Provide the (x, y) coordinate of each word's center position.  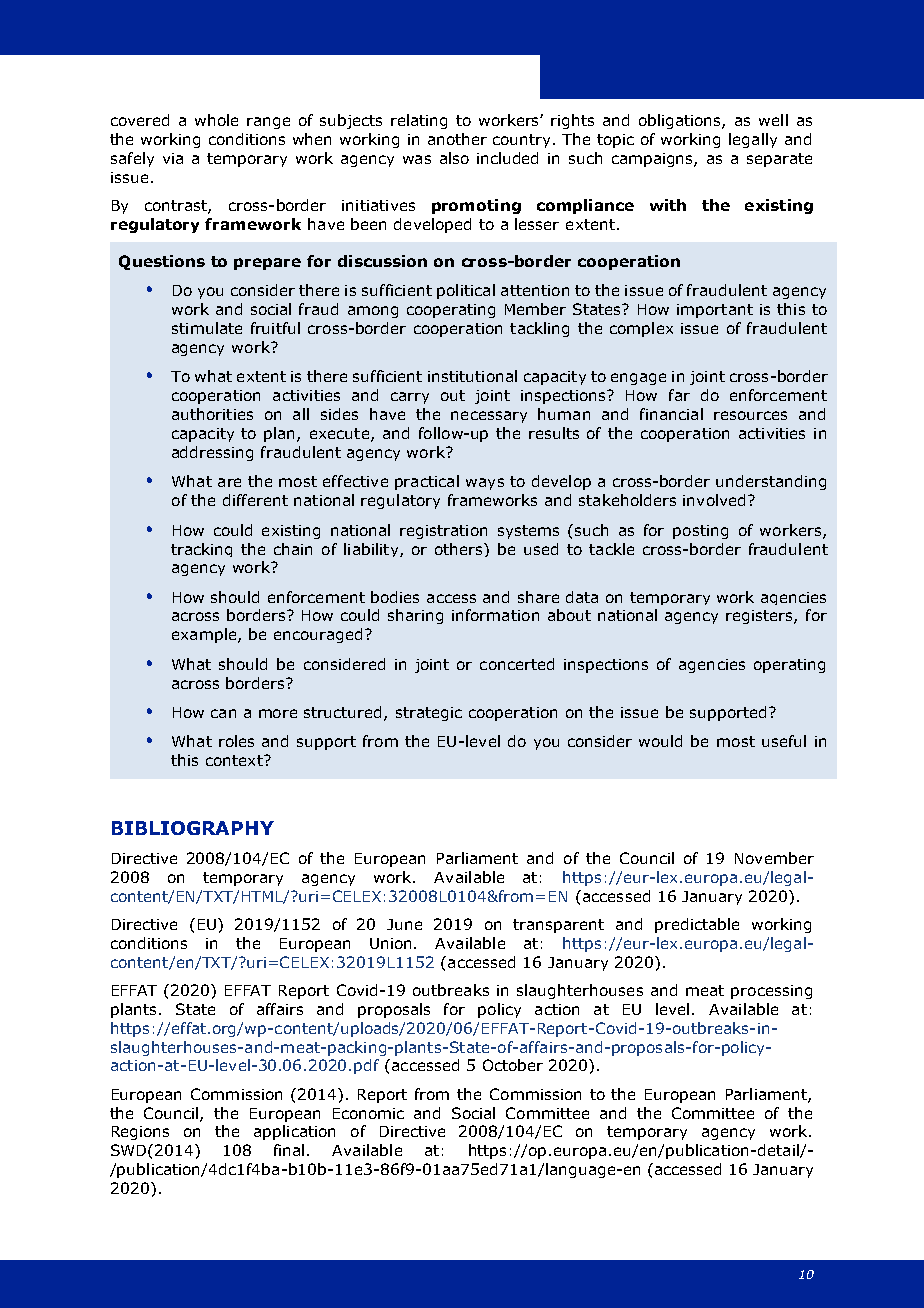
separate (779, 160)
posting (700, 532)
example (205, 635)
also (454, 158)
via (173, 158)
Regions (140, 1133)
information (495, 615)
